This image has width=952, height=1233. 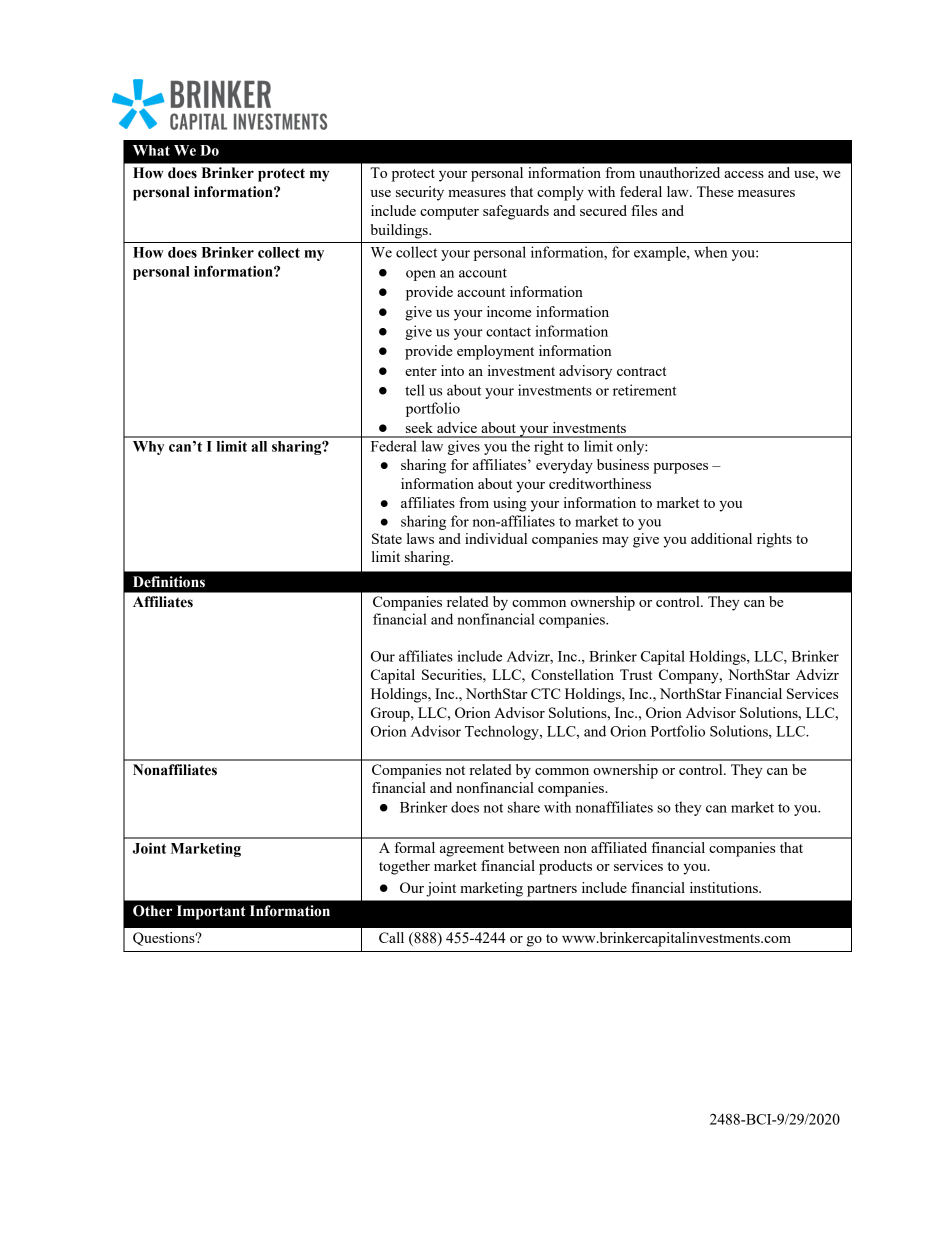 I want to click on security, so click(x=420, y=193).
